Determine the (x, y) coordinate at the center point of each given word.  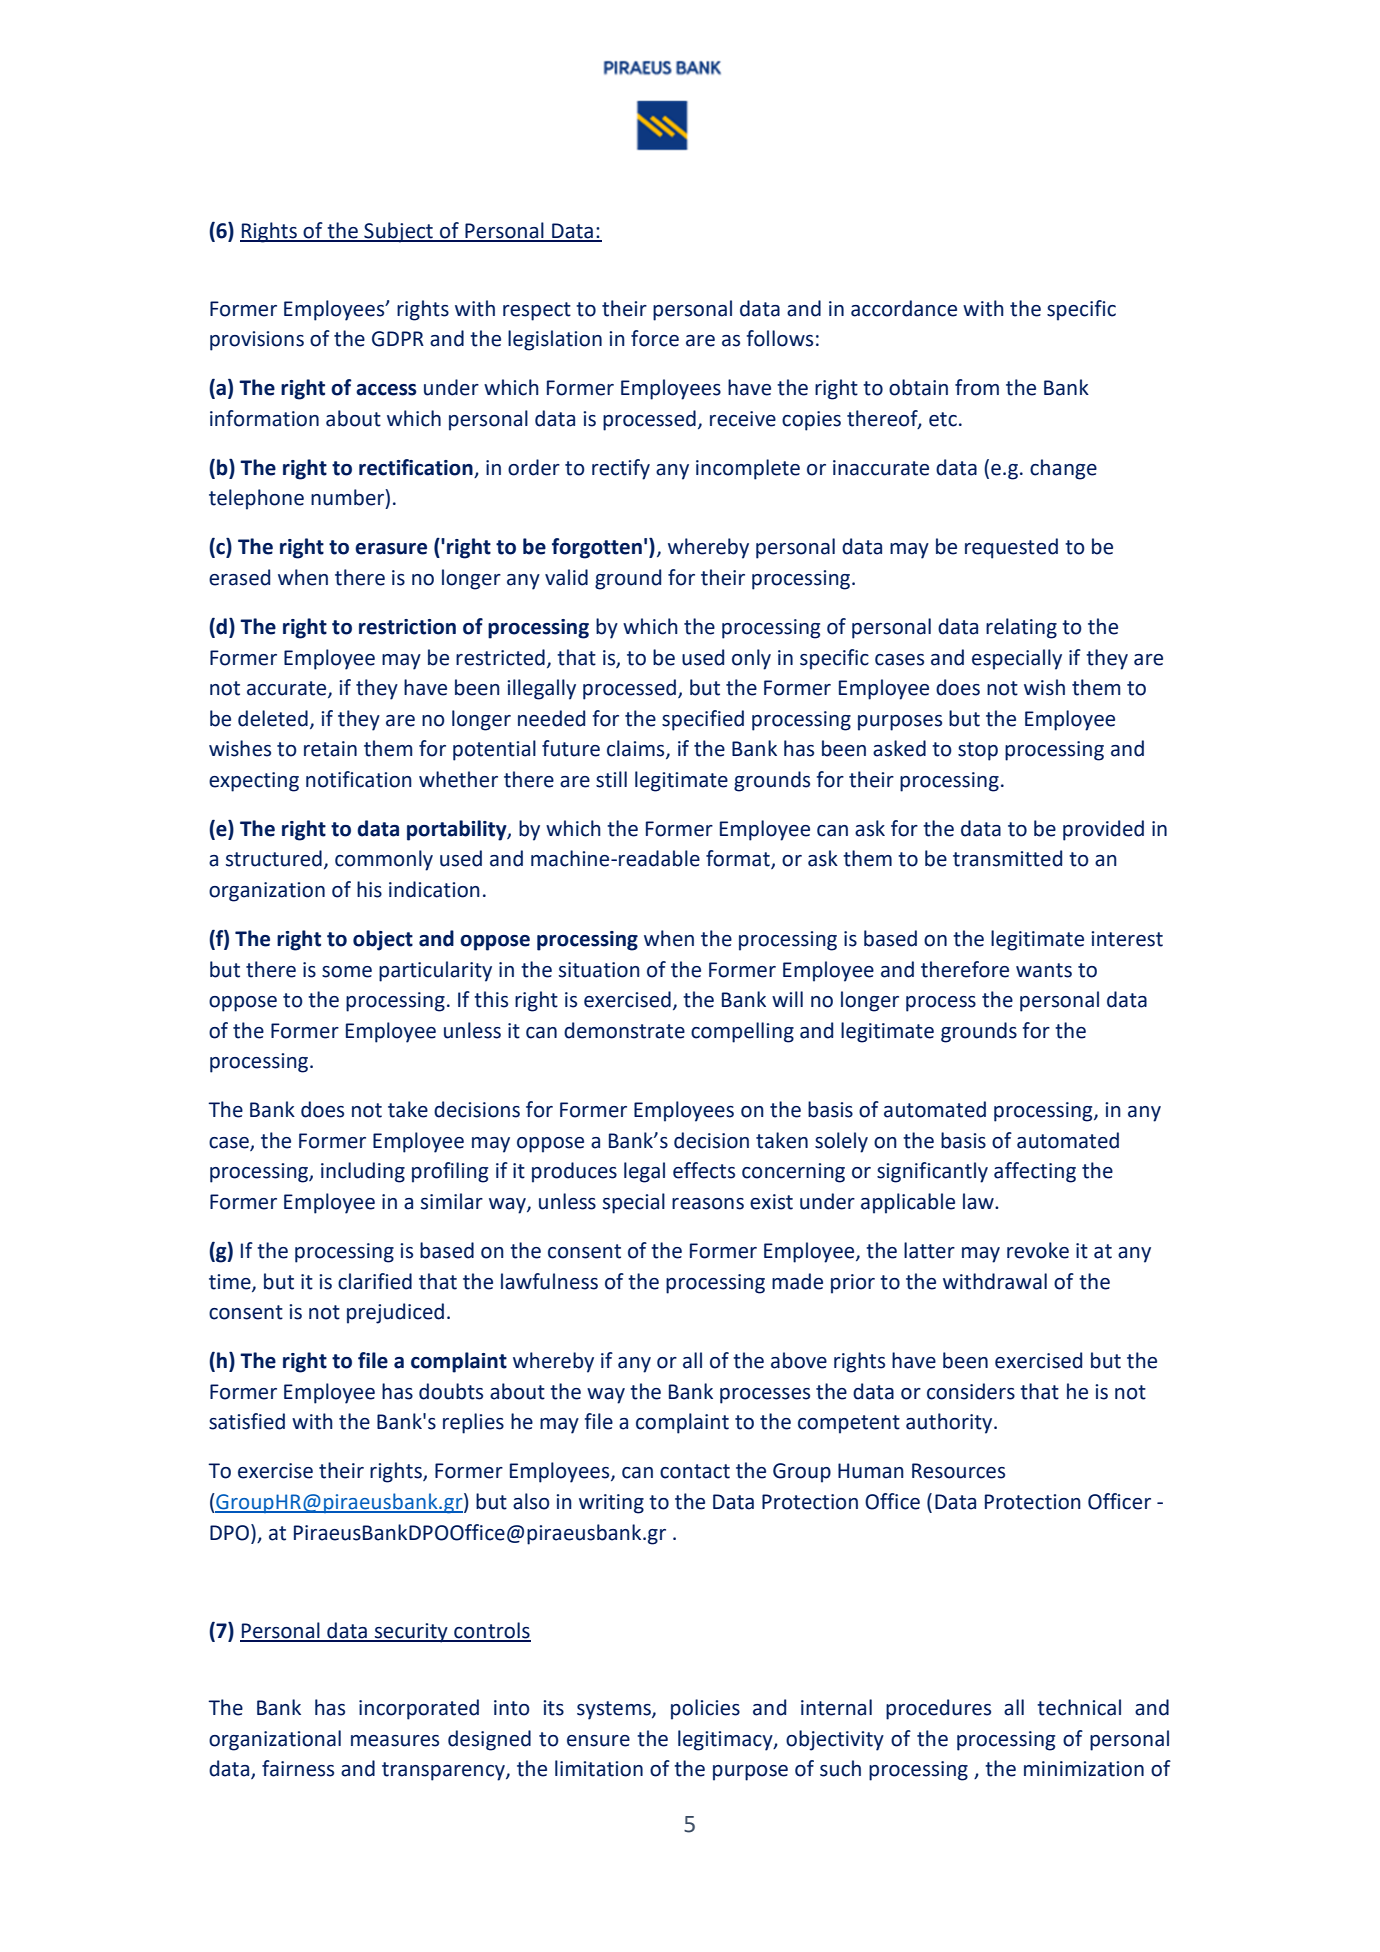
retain (330, 749)
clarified (375, 1281)
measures (395, 1741)
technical (1079, 1707)
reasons (708, 1204)
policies (705, 1709)
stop (978, 751)
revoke (1038, 1250)
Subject (398, 232)
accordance (904, 308)
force (655, 338)
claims (637, 749)
